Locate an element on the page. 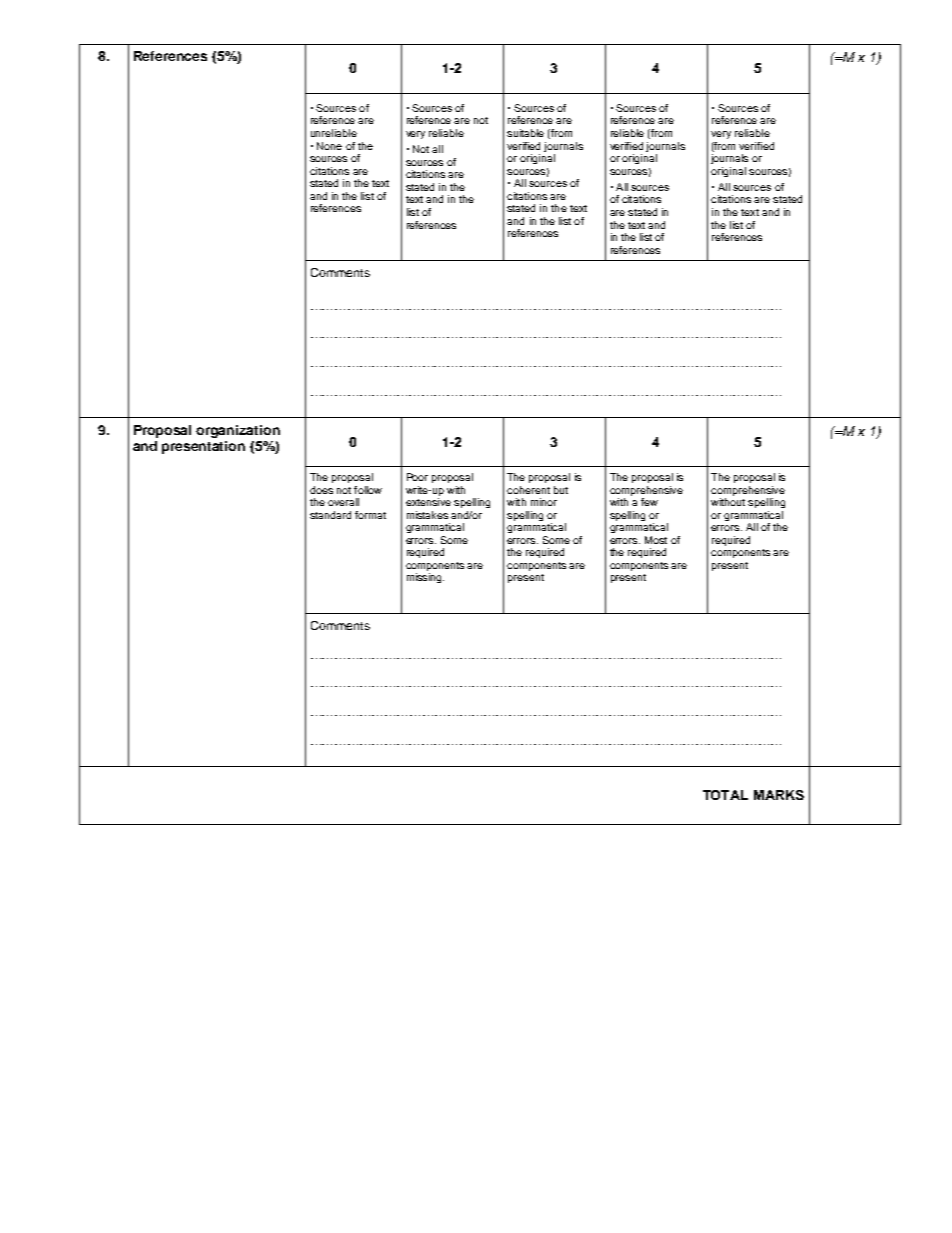 This image has width=952, height=1233. mistakes is located at coordinates (427, 515).
